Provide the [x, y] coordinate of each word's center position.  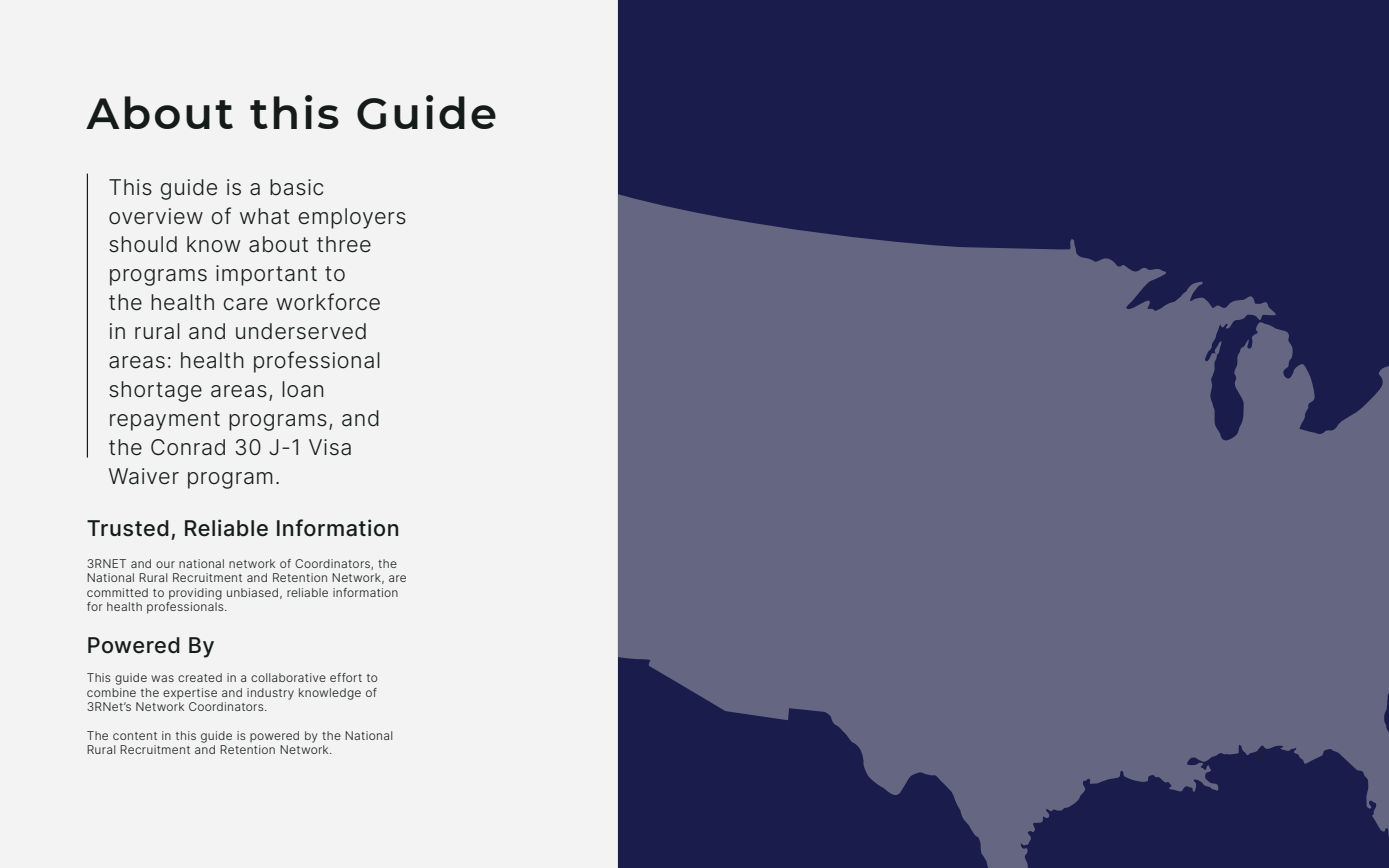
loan [302, 389]
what [265, 216]
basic [296, 187]
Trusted [128, 528]
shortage [155, 391]
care [246, 304]
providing [195, 594]
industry [270, 694]
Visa [330, 447]
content [135, 736]
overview [156, 216]
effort [346, 677]
